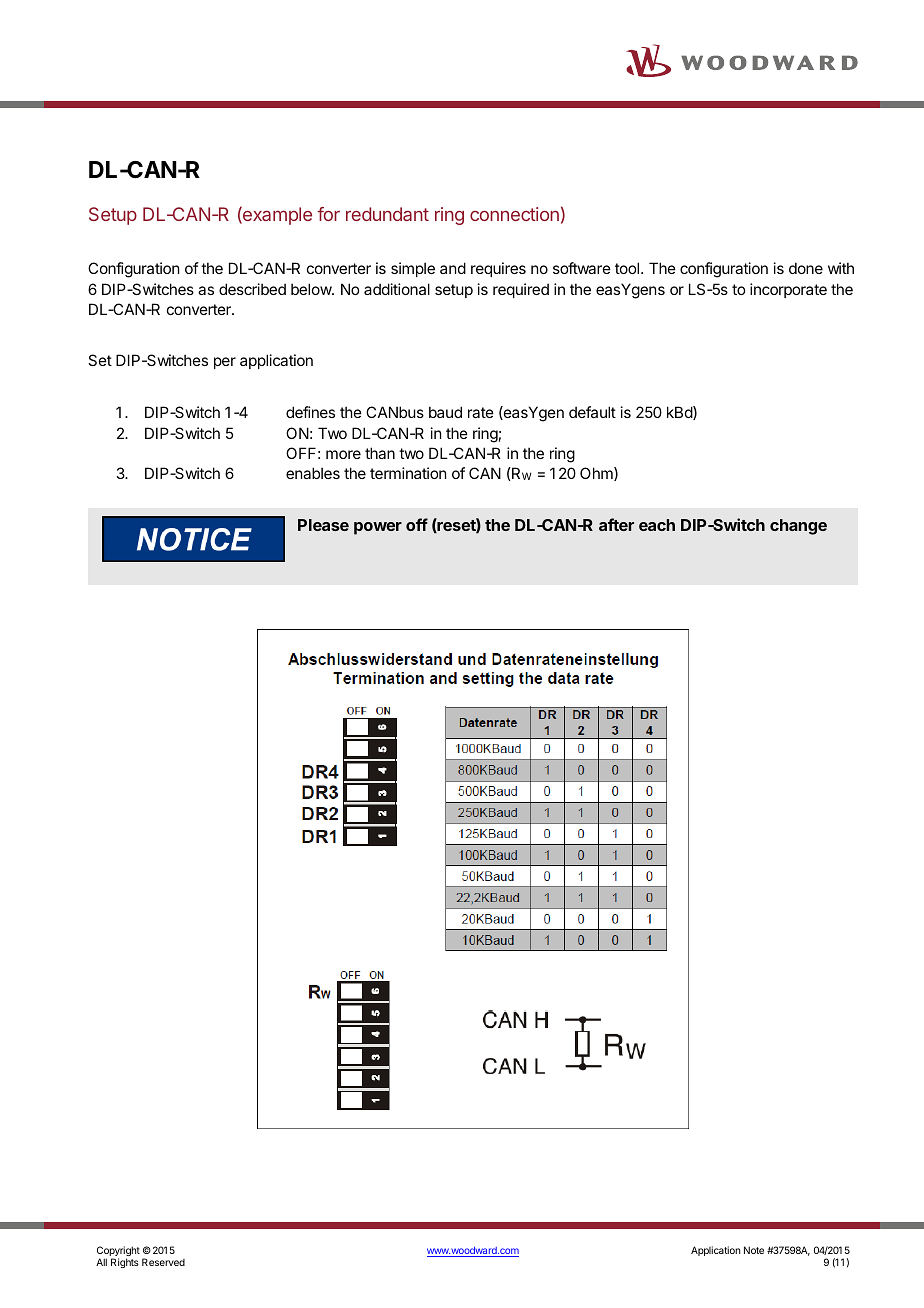  I want to click on change, so click(798, 527).
